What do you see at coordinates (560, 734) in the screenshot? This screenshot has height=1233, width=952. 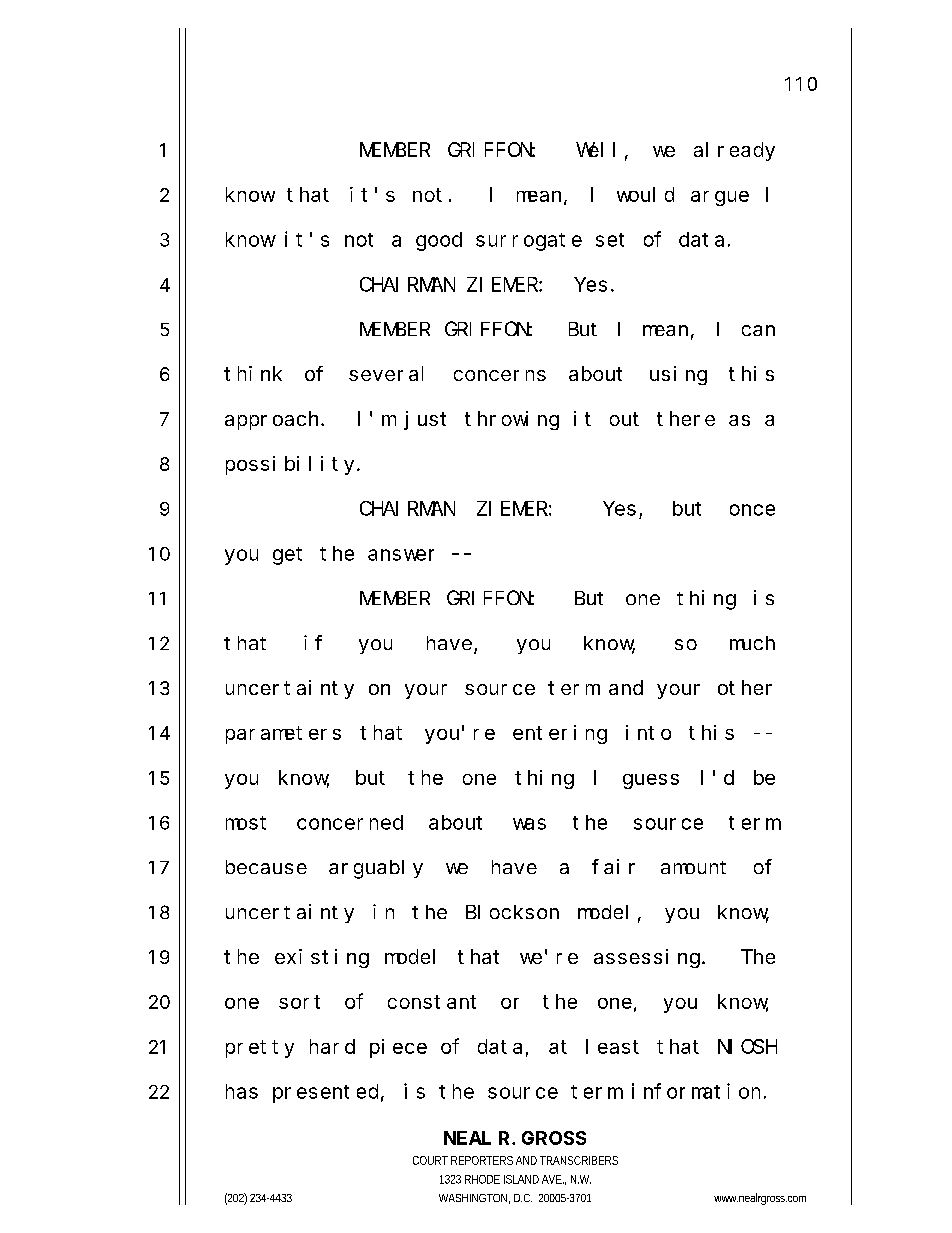 I see `entering` at bounding box center [560, 734].
